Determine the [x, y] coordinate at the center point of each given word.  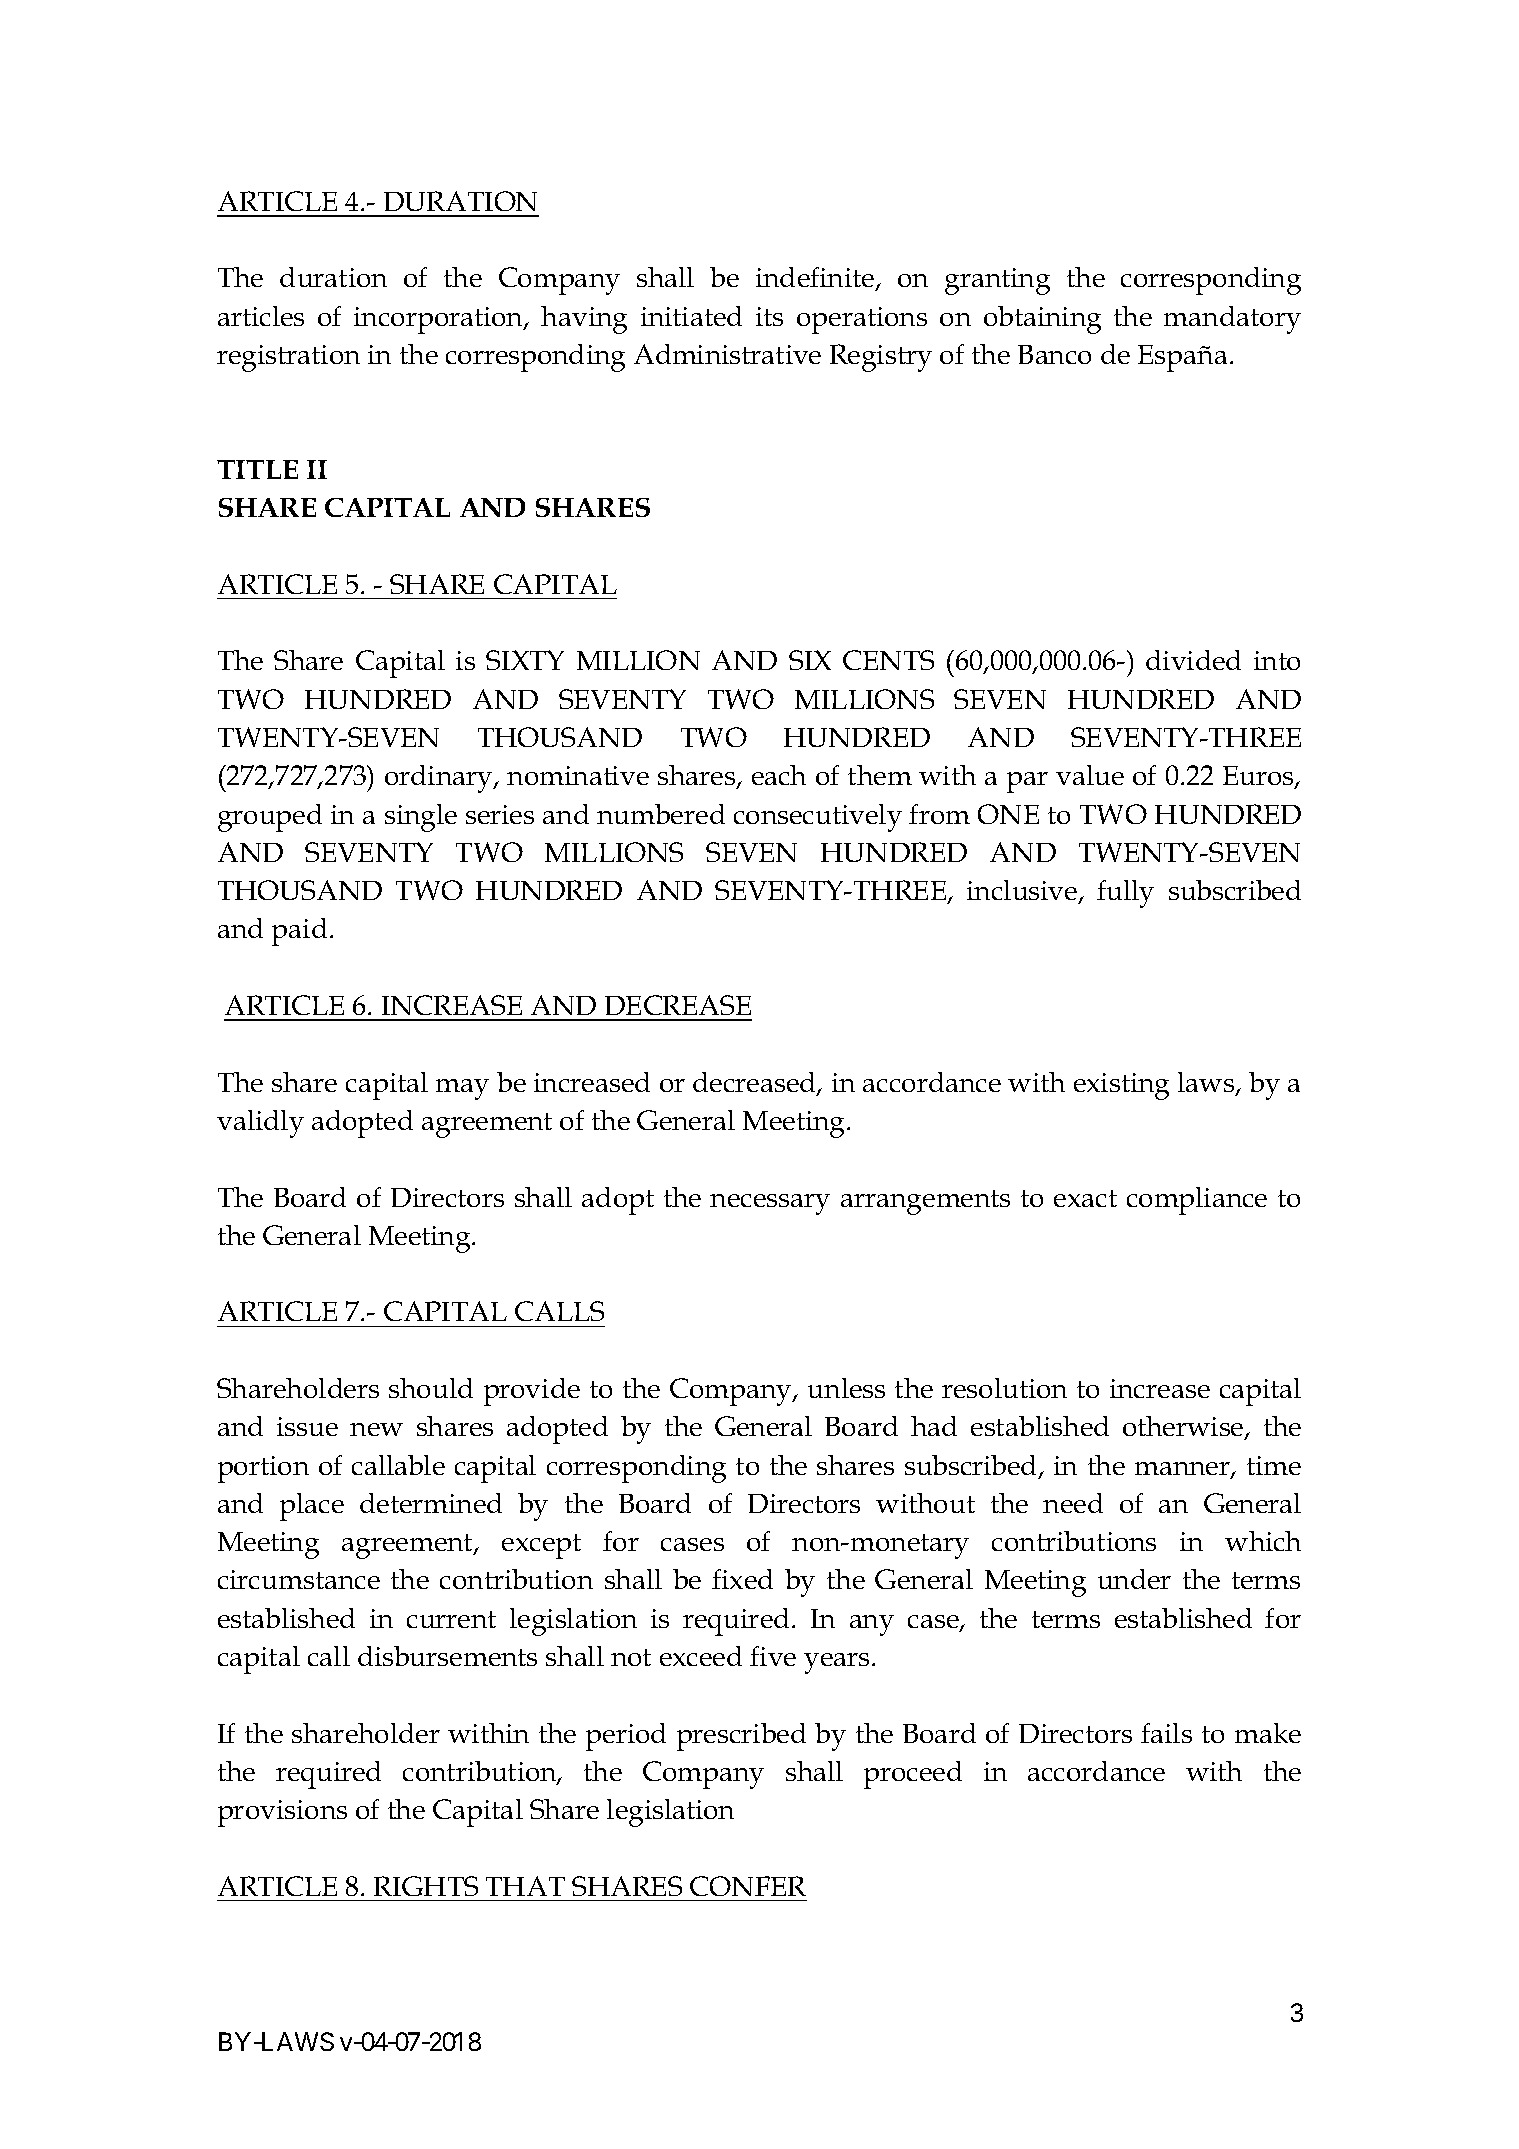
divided [1193, 660]
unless [846, 1388]
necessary [770, 1204]
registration [288, 358]
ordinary [440, 779]
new [376, 1429]
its [769, 316]
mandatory [1232, 320]
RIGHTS [426, 1886]
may [462, 1089]
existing [1121, 1086]
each [779, 775]
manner [1183, 1470]
